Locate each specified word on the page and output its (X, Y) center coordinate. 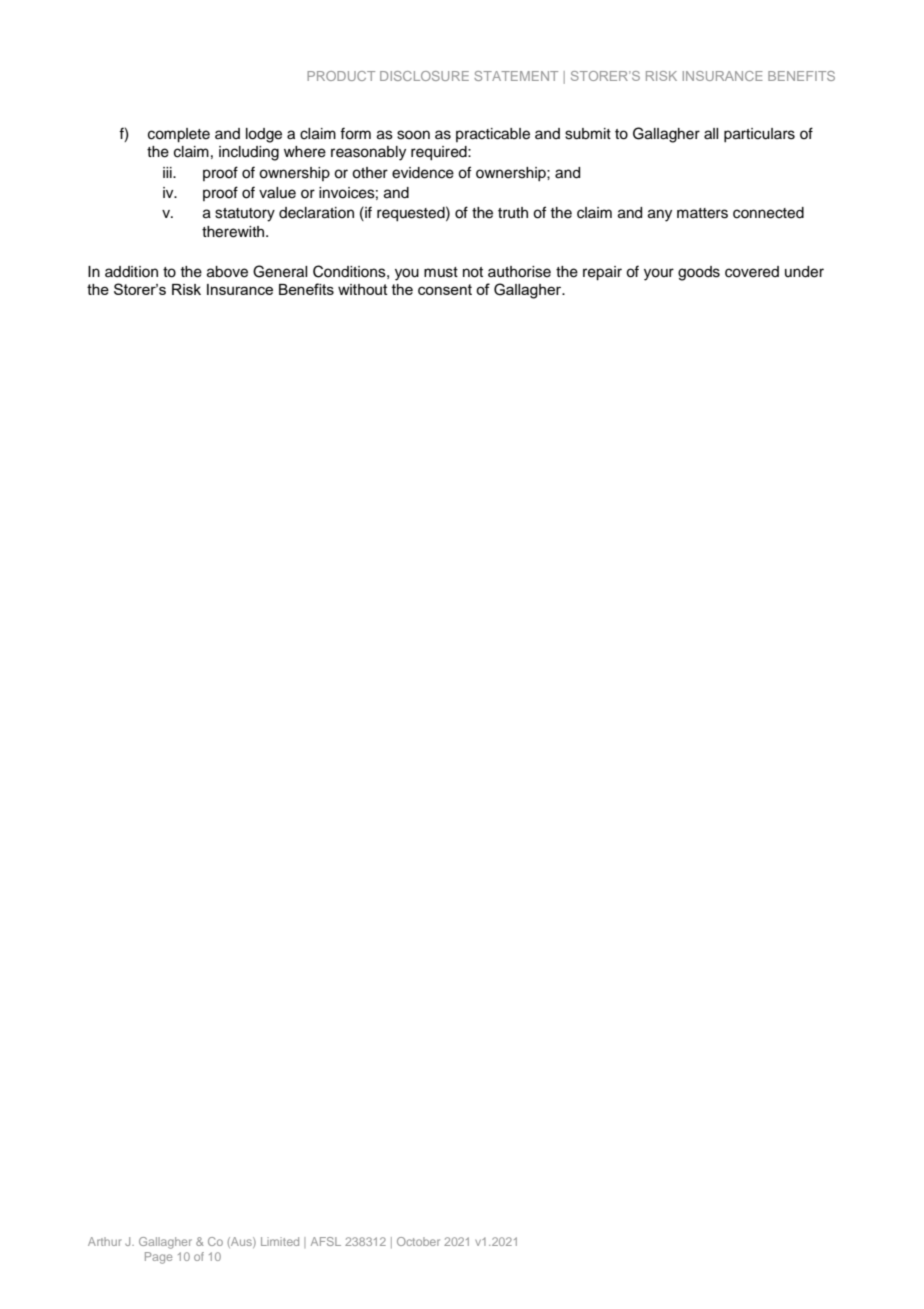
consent (445, 289)
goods (699, 273)
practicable (493, 135)
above (227, 272)
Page (158, 1258)
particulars (759, 135)
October (418, 1241)
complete (179, 135)
